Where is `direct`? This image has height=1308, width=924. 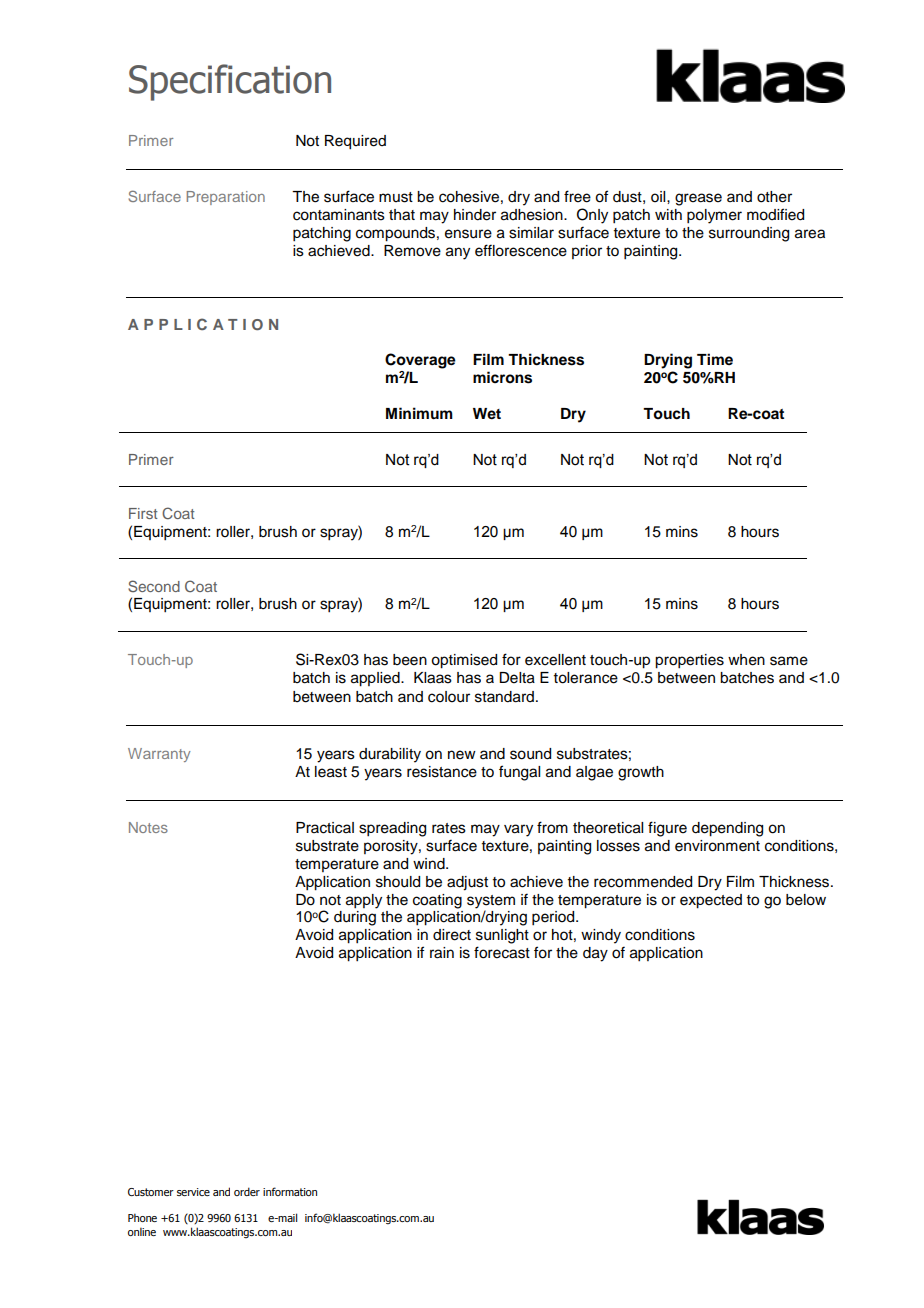 direct is located at coordinates (452, 935).
